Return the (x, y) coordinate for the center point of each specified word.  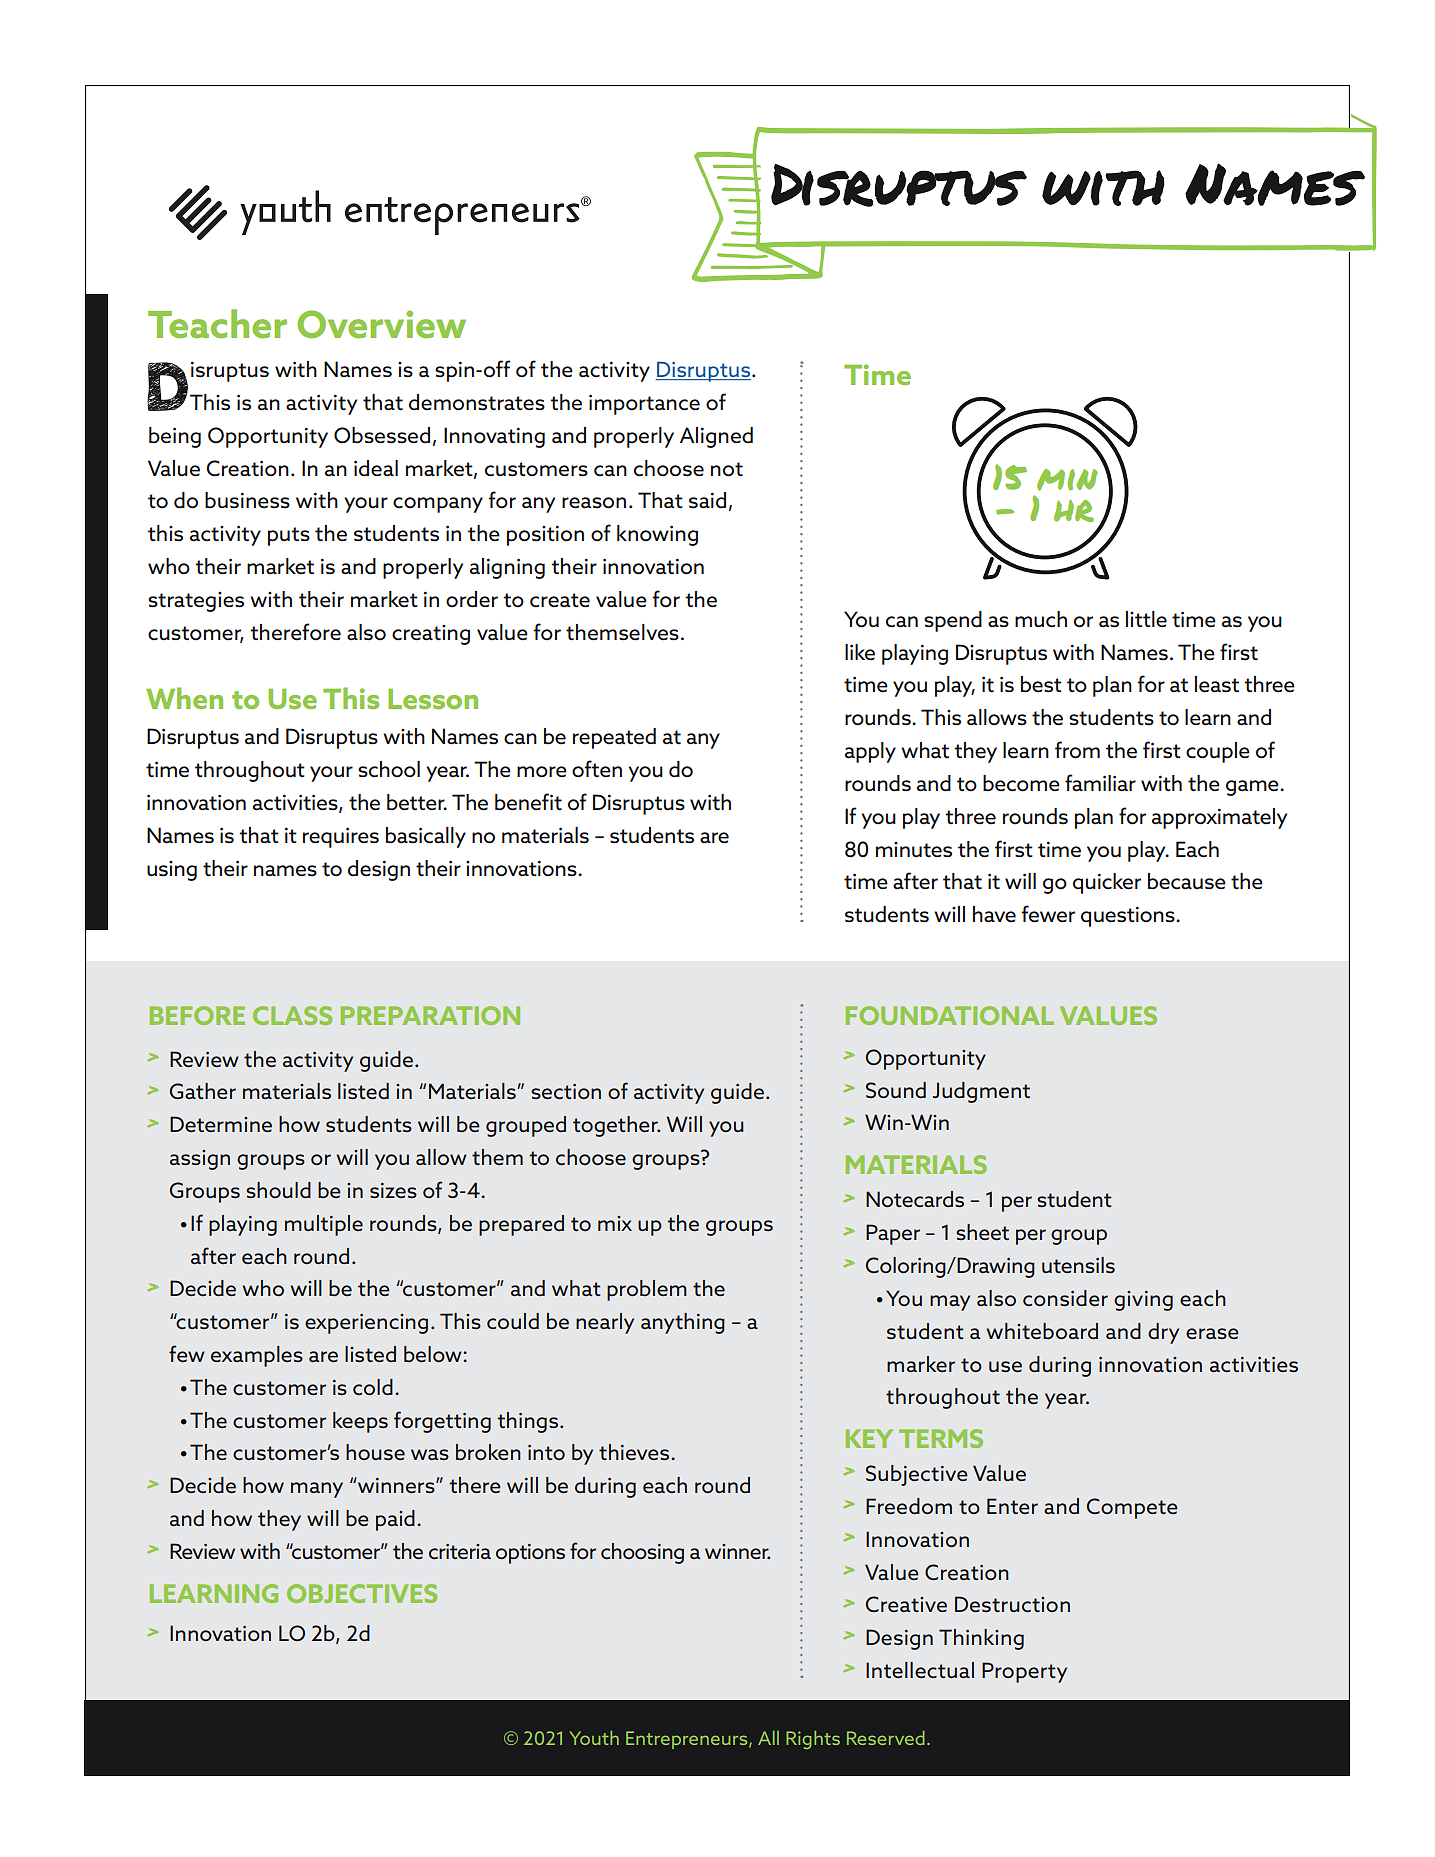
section (566, 1091)
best (1041, 684)
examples (257, 1356)
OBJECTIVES (362, 1593)
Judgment (981, 1092)
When (184, 698)
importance (644, 404)
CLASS (292, 1015)
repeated (614, 738)
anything (683, 1323)
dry (1163, 1333)
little (1146, 619)
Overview (381, 324)
